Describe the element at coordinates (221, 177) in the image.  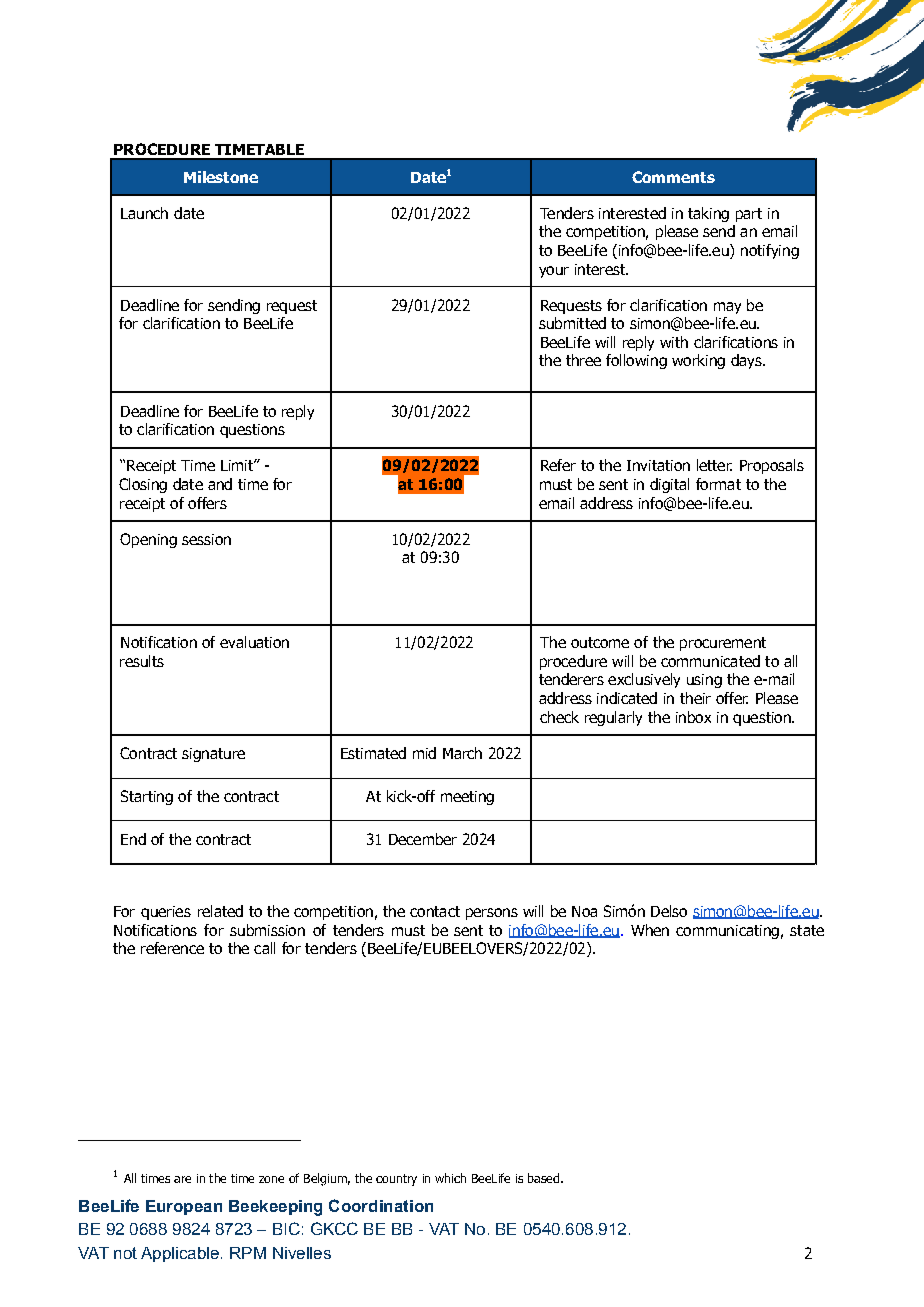
I see `Milestone` at that location.
